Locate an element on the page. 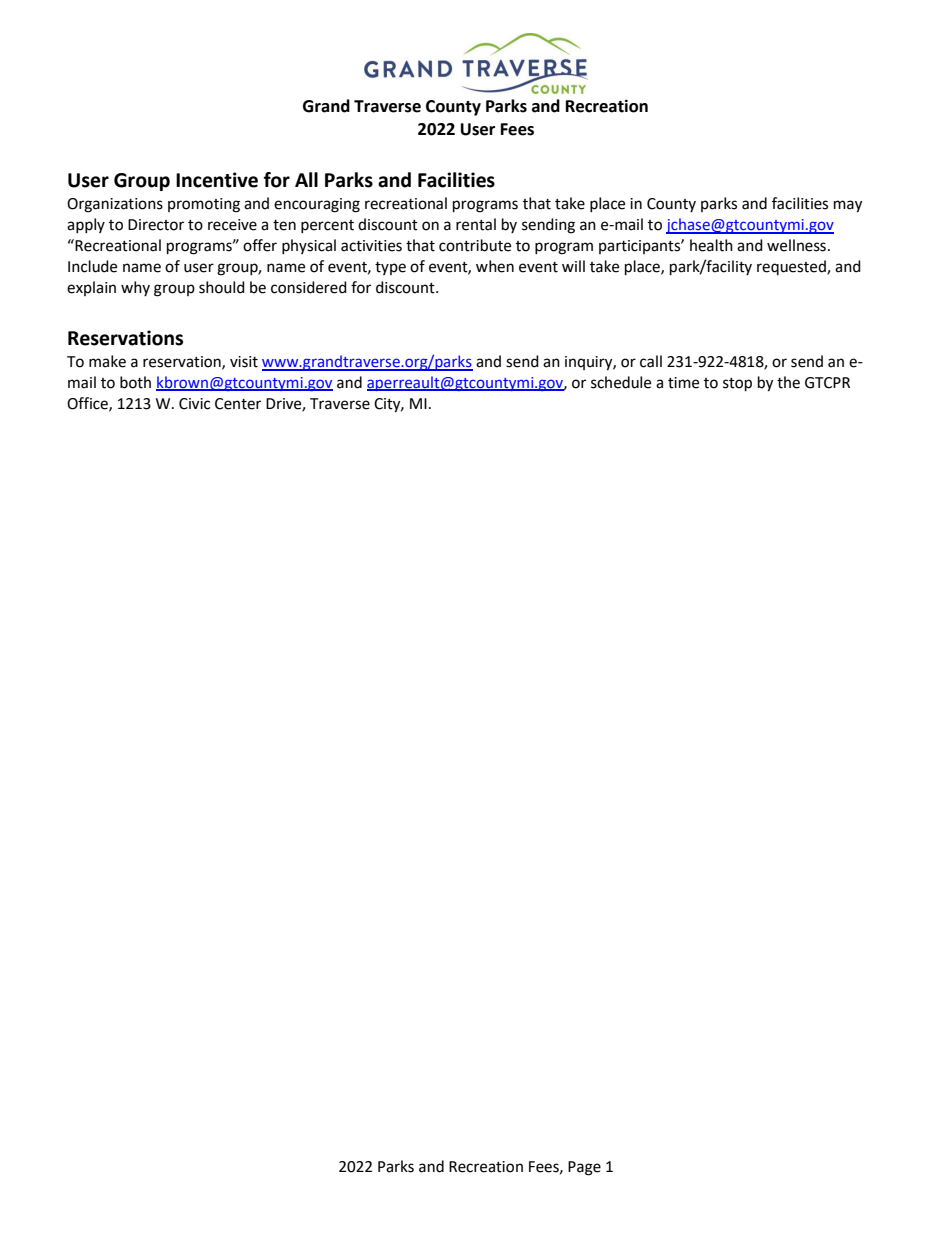 The image size is (952, 1233). Page is located at coordinates (584, 1168).
